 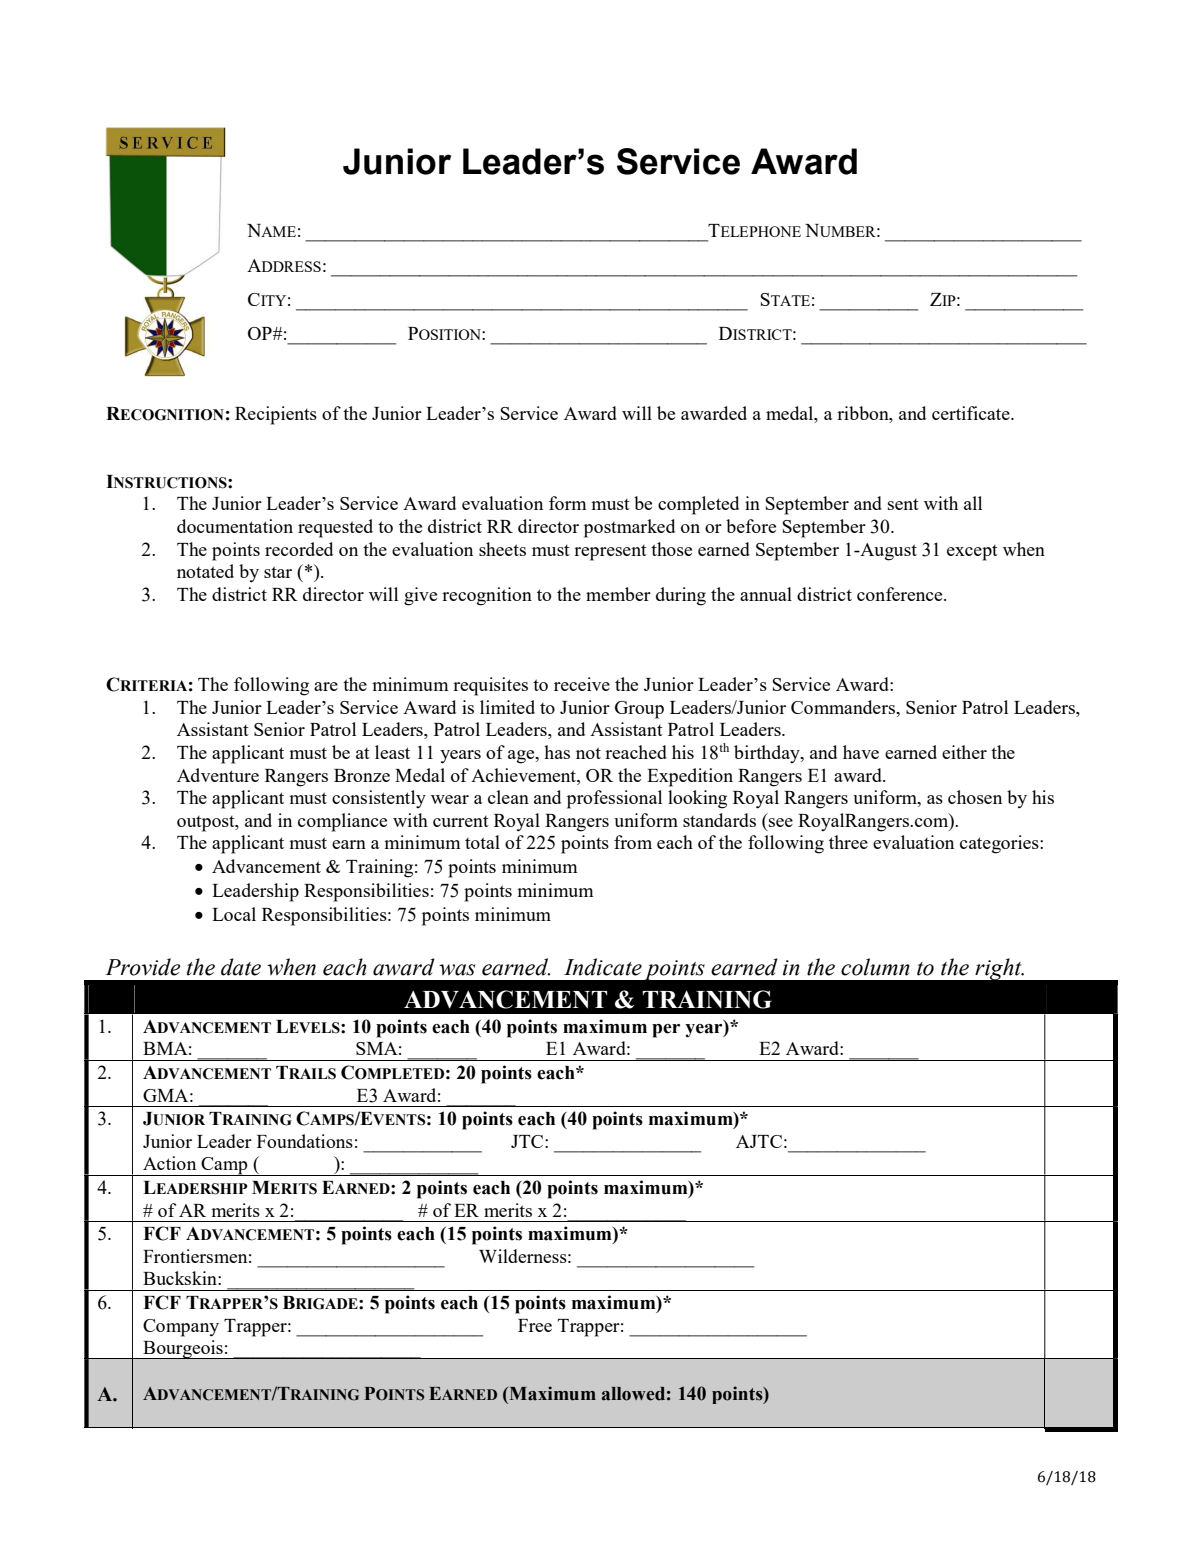 What do you see at coordinates (535, 1325) in the screenshot?
I see `Free` at bounding box center [535, 1325].
